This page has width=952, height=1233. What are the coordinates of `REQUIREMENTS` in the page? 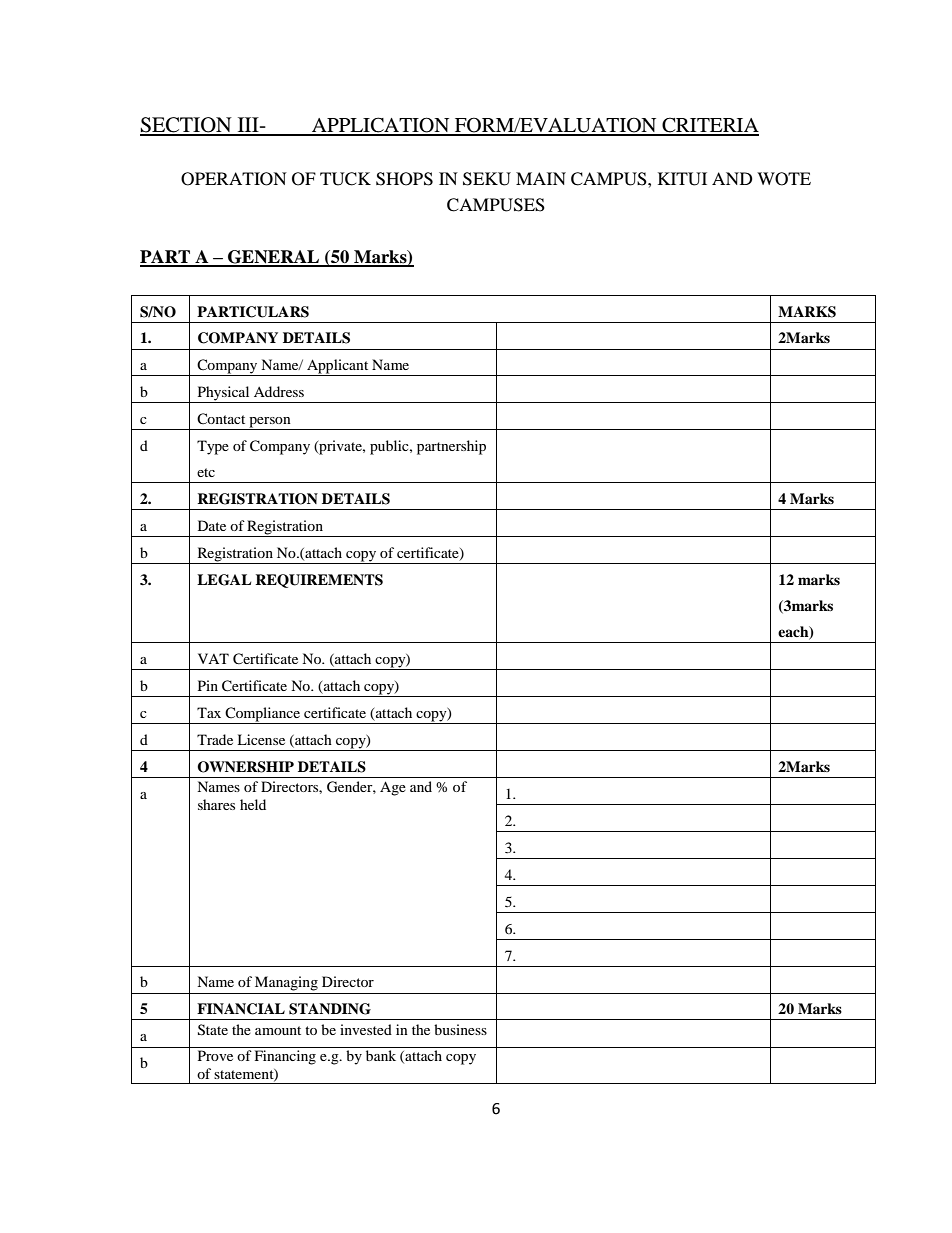 It's located at (319, 581).
